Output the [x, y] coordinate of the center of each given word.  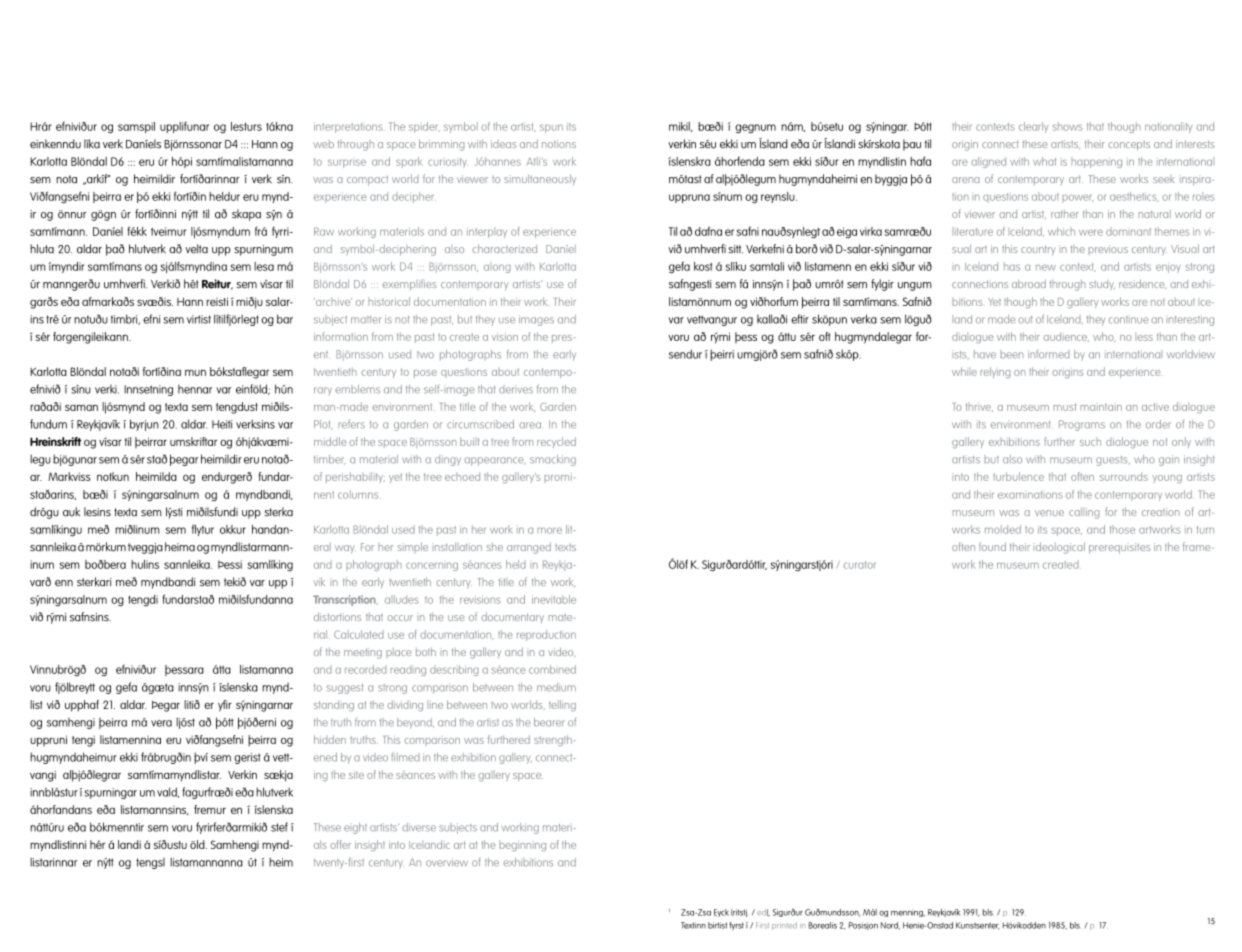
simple [413, 547]
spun [551, 128]
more [549, 530]
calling [1084, 513]
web [323, 144]
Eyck [721, 913]
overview [447, 862]
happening [1096, 162]
